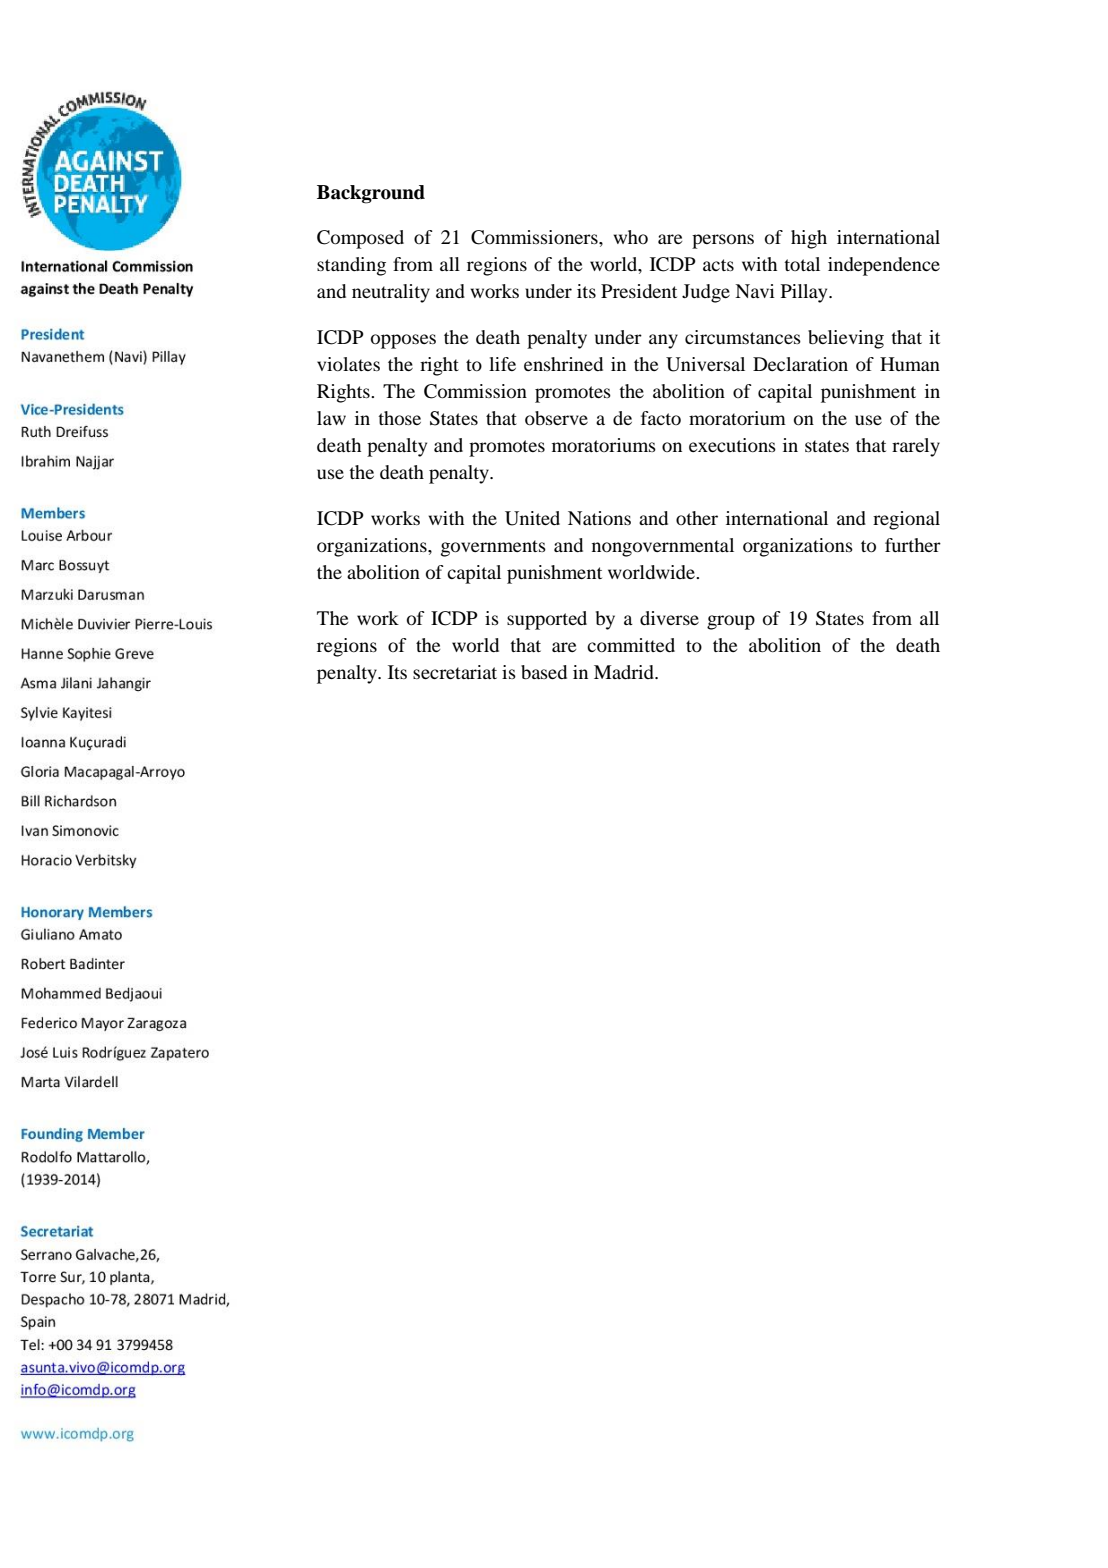  I want to click on opposes, so click(403, 341).
